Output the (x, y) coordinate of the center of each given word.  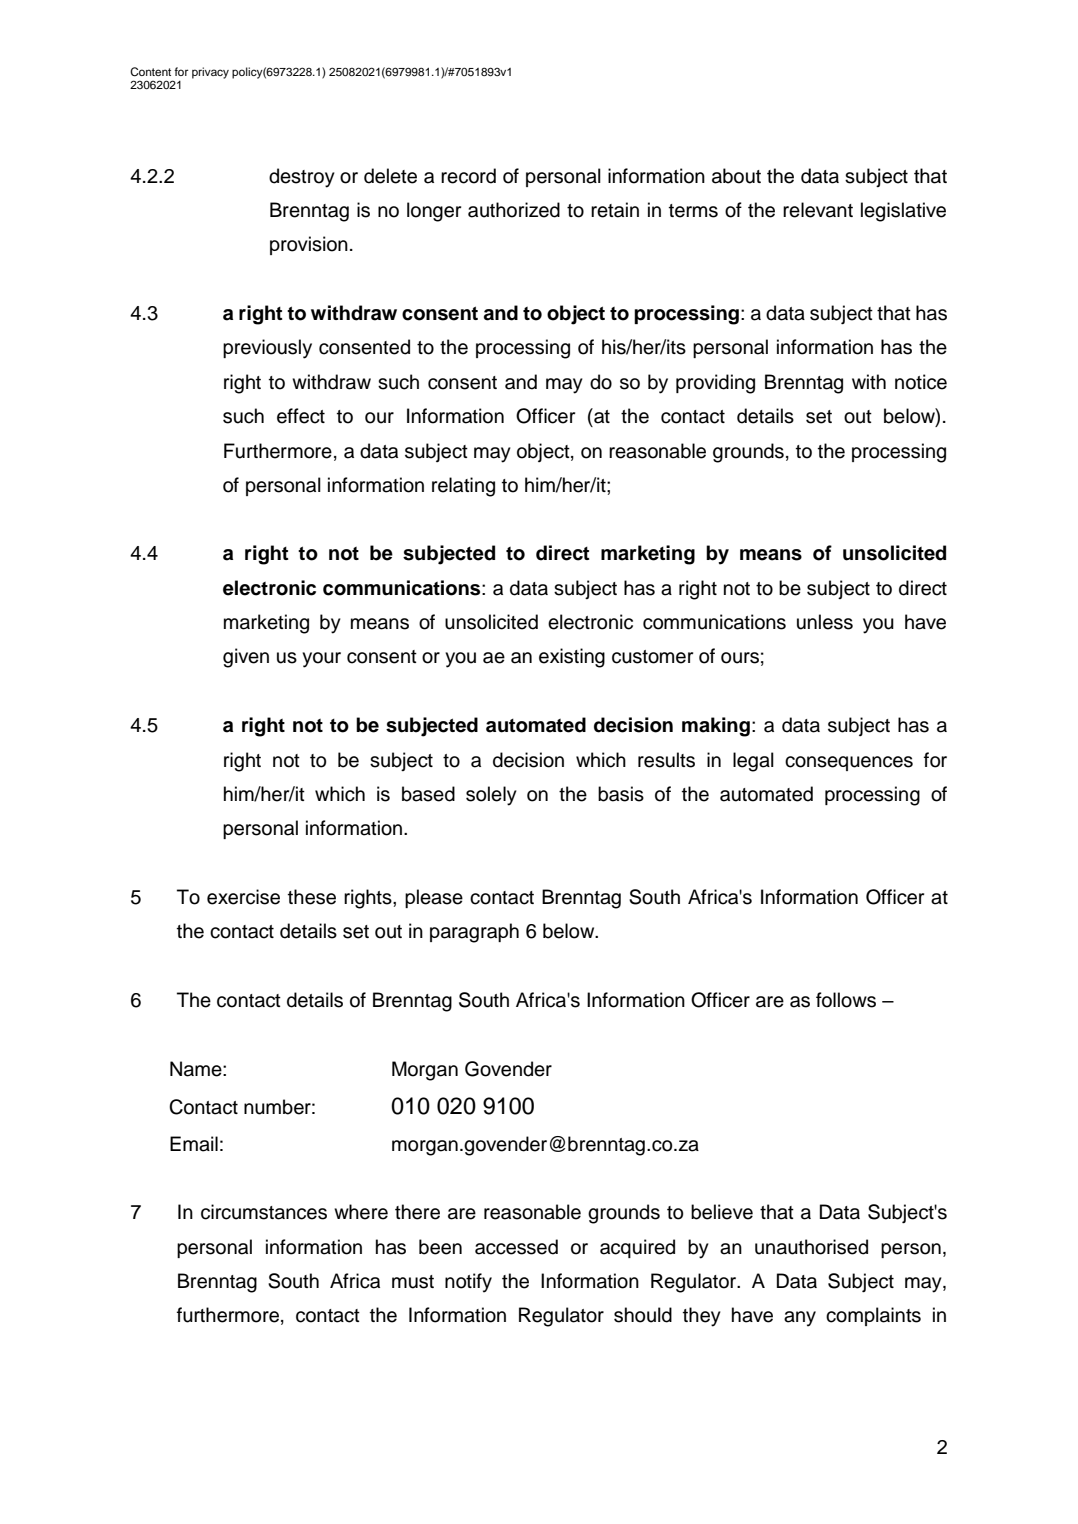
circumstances (264, 1212)
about (736, 176)
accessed (516, 1247)
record (468, 176)
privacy (210, 73)
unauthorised (811, 1247)
